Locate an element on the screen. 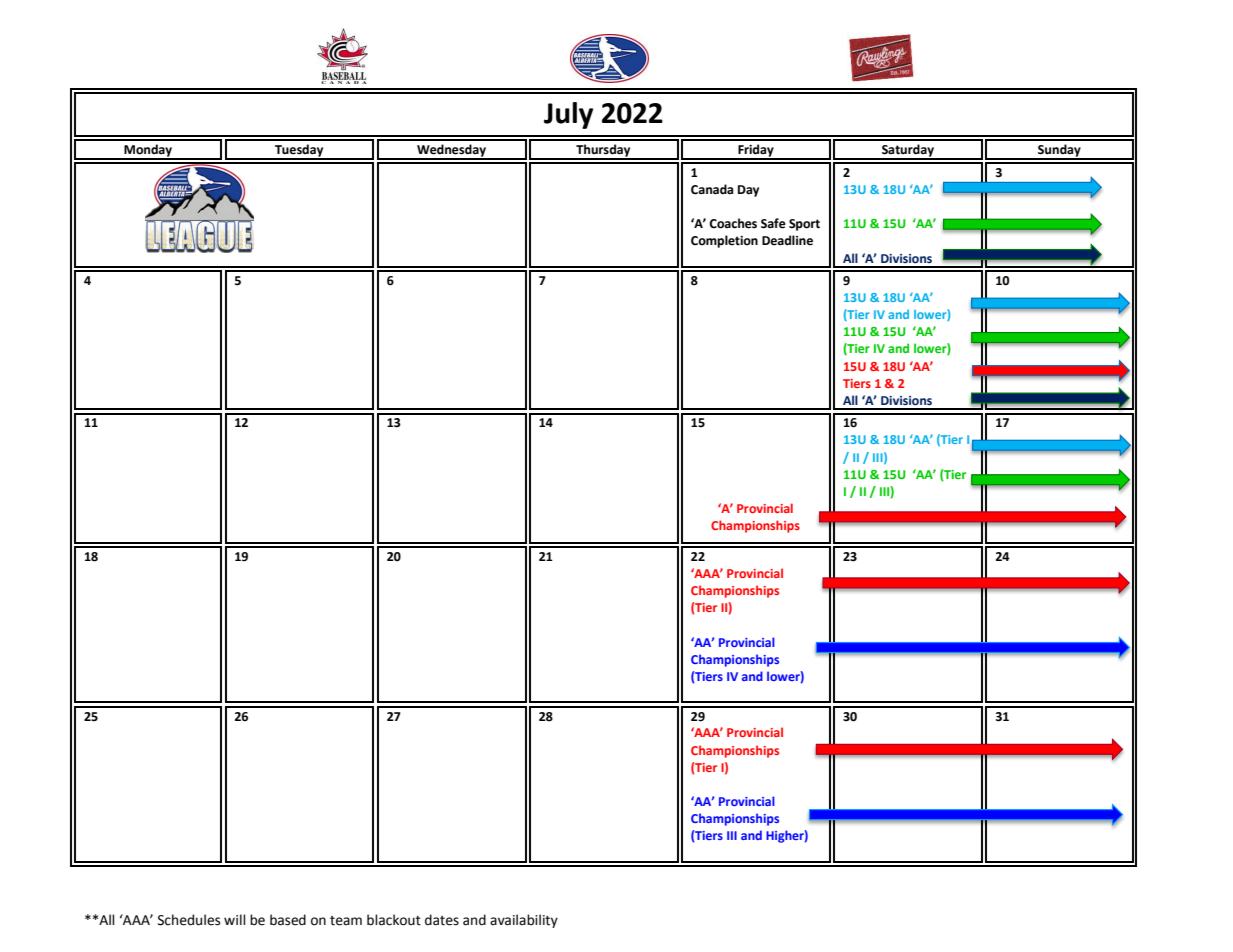 This screenshot has height=952, width=1233. July is located at coordinates (568, 115).
